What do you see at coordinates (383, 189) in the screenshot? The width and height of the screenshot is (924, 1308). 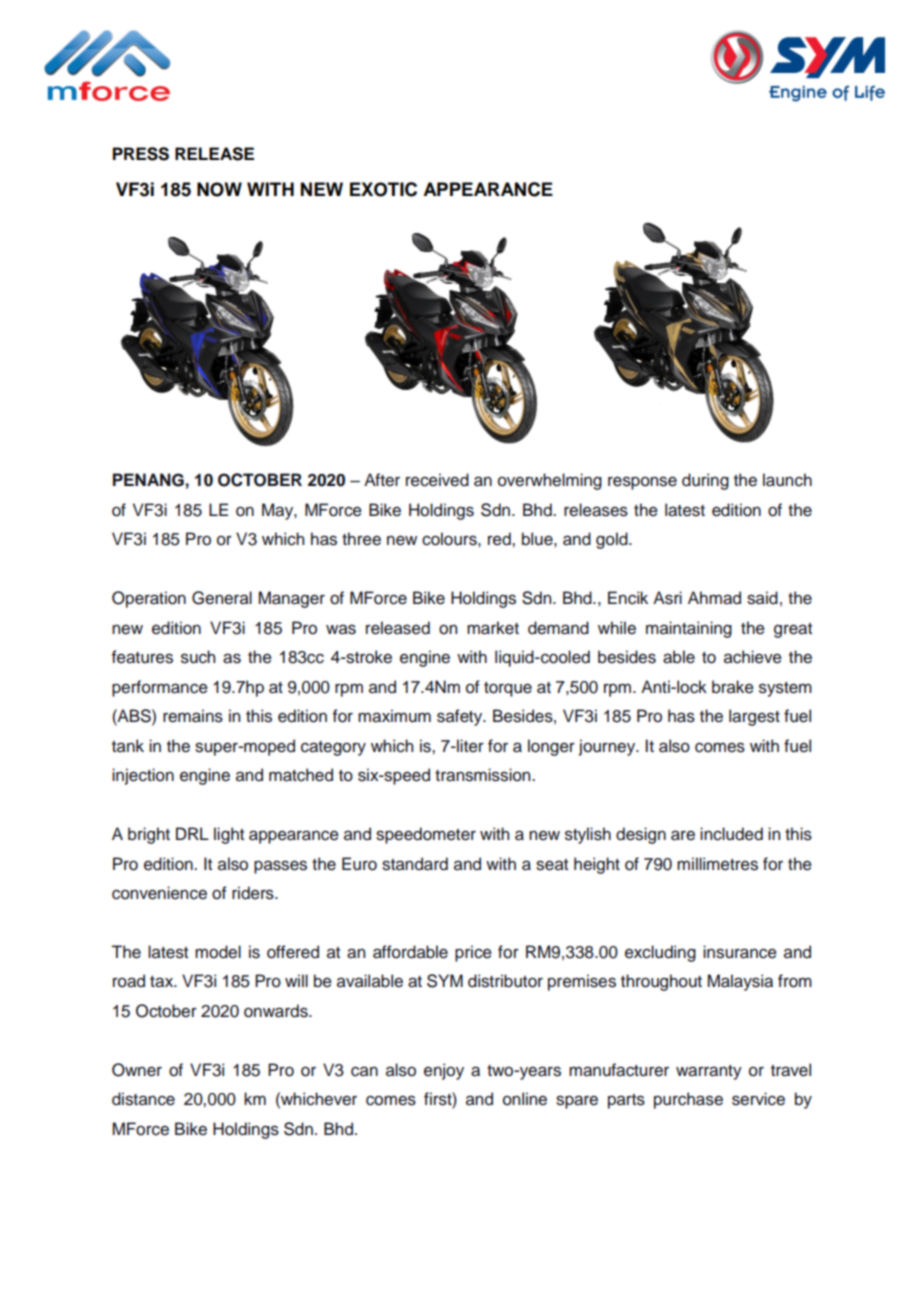 I see `EXOTIC` at bounding box center [383, 189].
